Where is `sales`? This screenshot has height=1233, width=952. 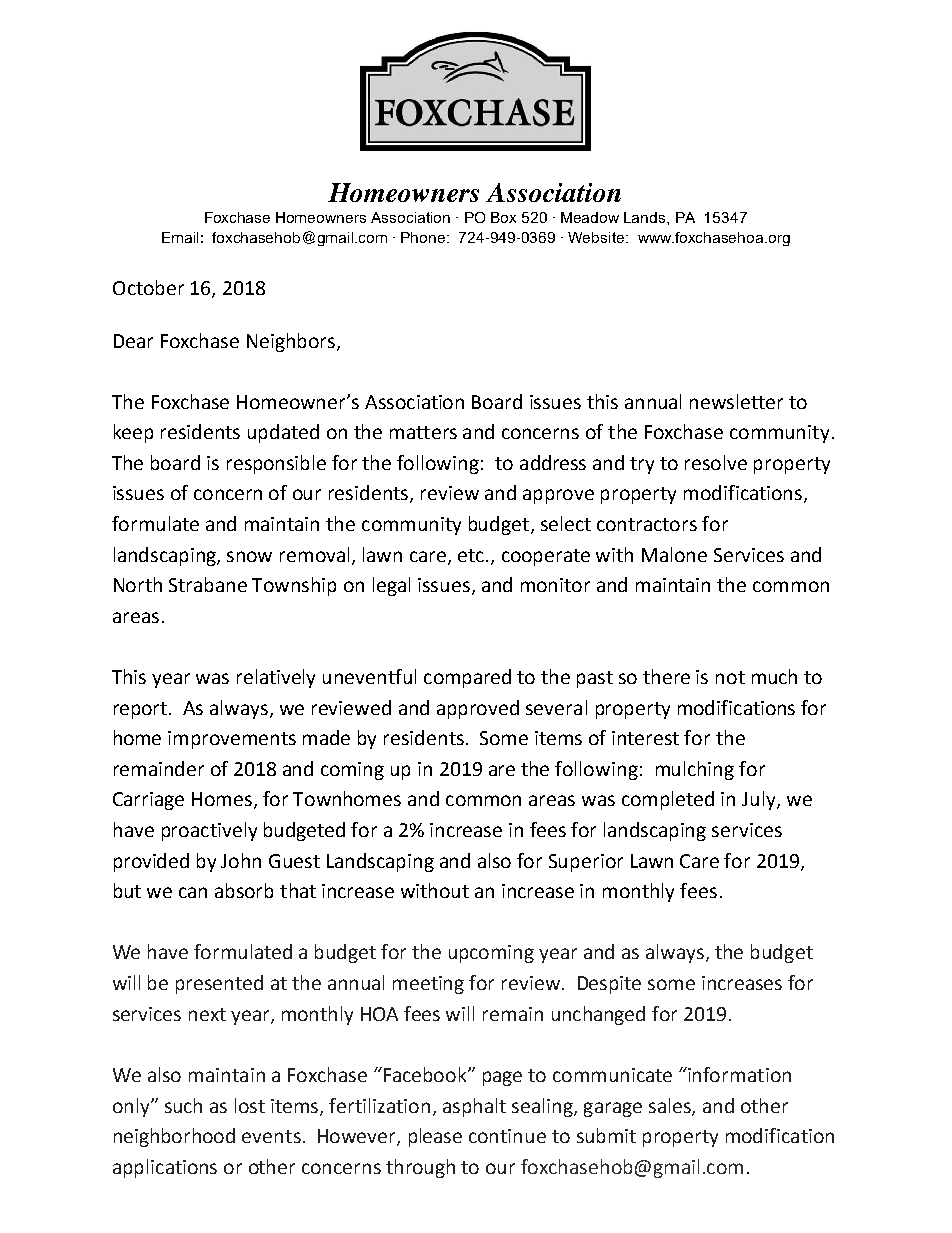 sales is located at coordinates (671, 1106).
